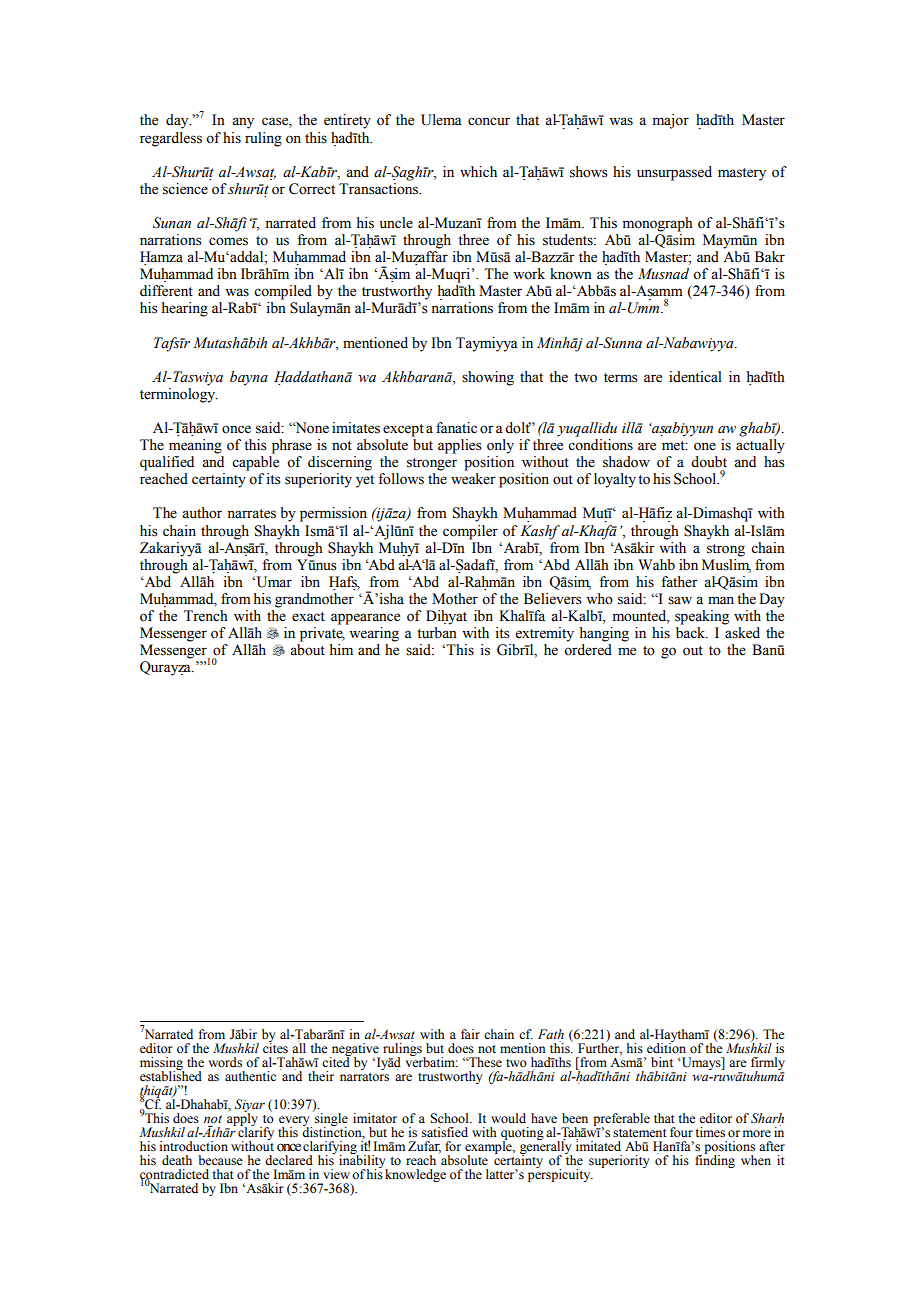 Image resolution: width=924 pixels, height=1308 pixels. Describe the element at coordinates (473, 479) in the document. I see `weaker` at that location.
